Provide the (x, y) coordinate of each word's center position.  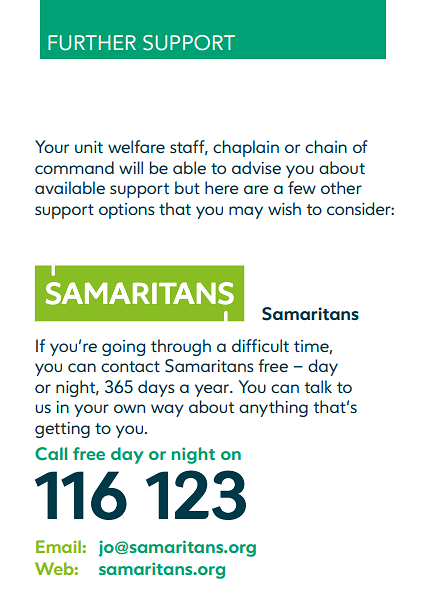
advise (256, 167)
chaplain (246, 148)
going (123, 348)
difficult (260, 345)
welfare (136, 146)
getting (62, 430)
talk (318, 386)
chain (326, 146)
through (181, 347)
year (213, 390)
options (127, 211)
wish (284, 208)
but (187, 187)
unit (89, 147)
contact (130, 366)
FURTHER (92, 43)
